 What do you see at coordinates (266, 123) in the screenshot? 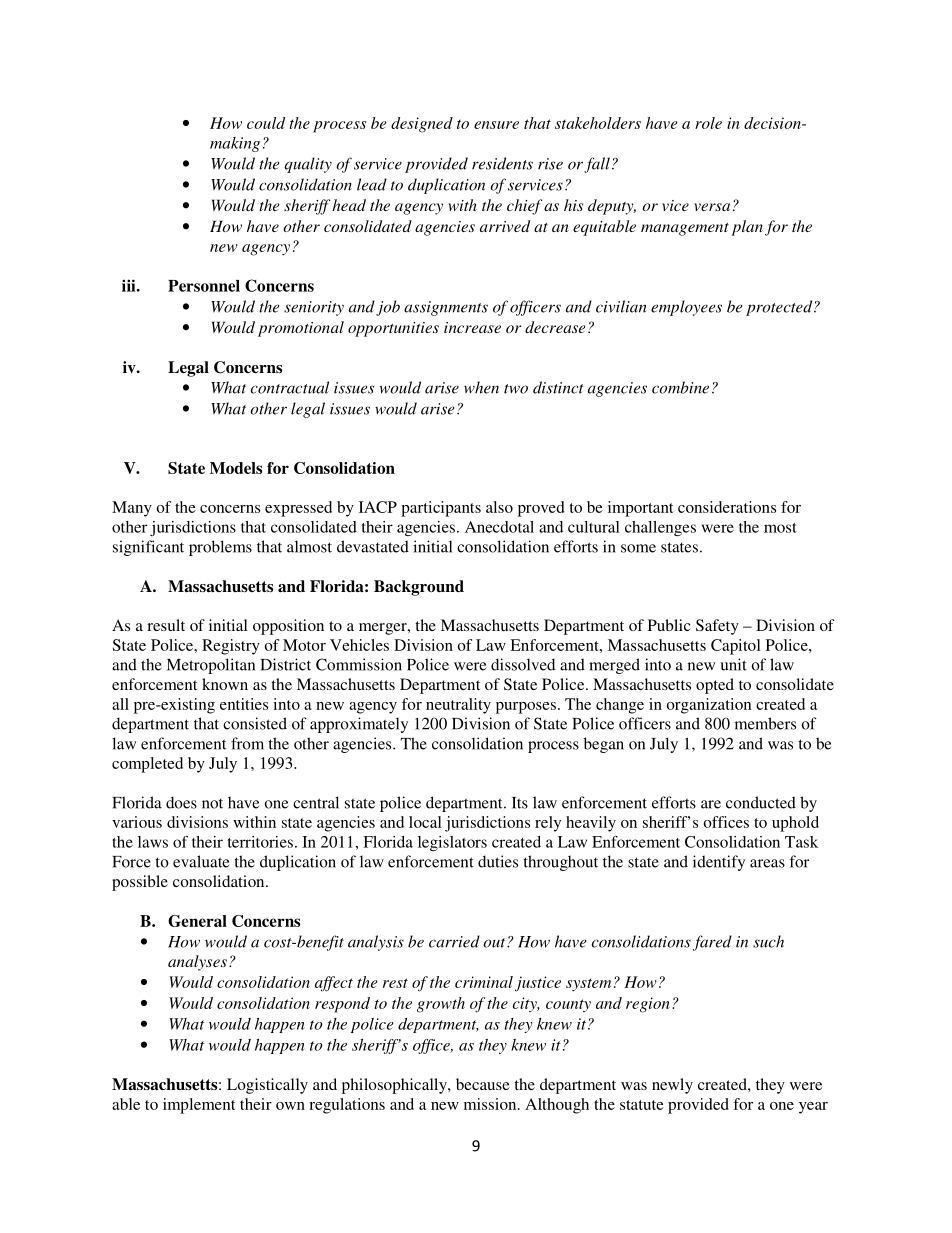
I see `could` at bounding box center [266, 123].
